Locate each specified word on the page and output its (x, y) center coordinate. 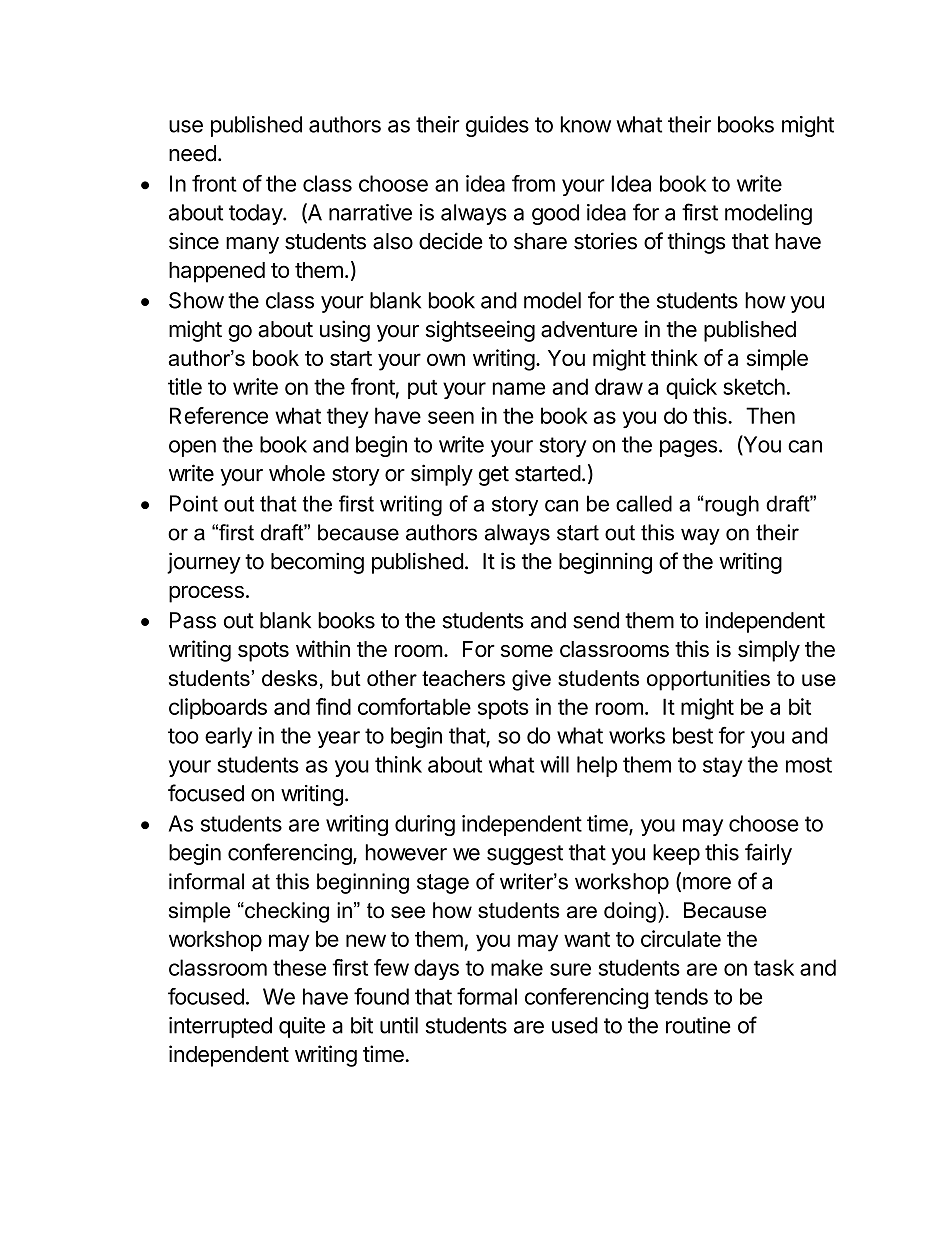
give (531, 680)
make (517, 967)
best (693, 735)
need (192, 153)
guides (497, 126)
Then (770, 415)
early (228, 737)
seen (451, 417)
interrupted (220, 1027)
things (696, 243)
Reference (219, 415)
